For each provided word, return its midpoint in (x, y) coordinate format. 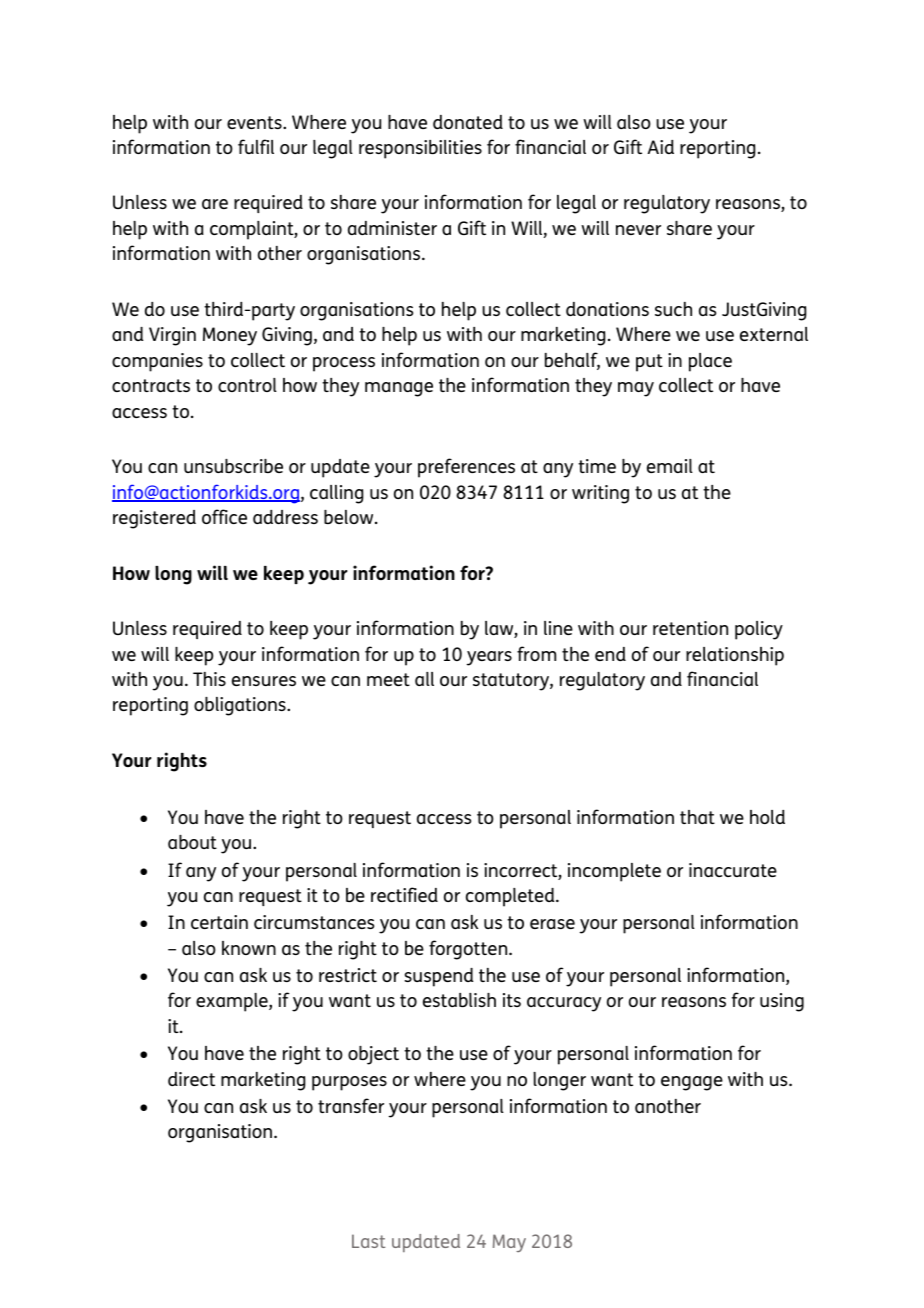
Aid (661, 147)
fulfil (256, 146)
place (710, 362)
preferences (466, 468)
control (247, 385)
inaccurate (733, 870)
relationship (735, 656)
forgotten (469, 950)
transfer (351, 1105)
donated (468, 122)
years (489, 658)
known (249, 948)
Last (368, 1241)
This (209, 679)
